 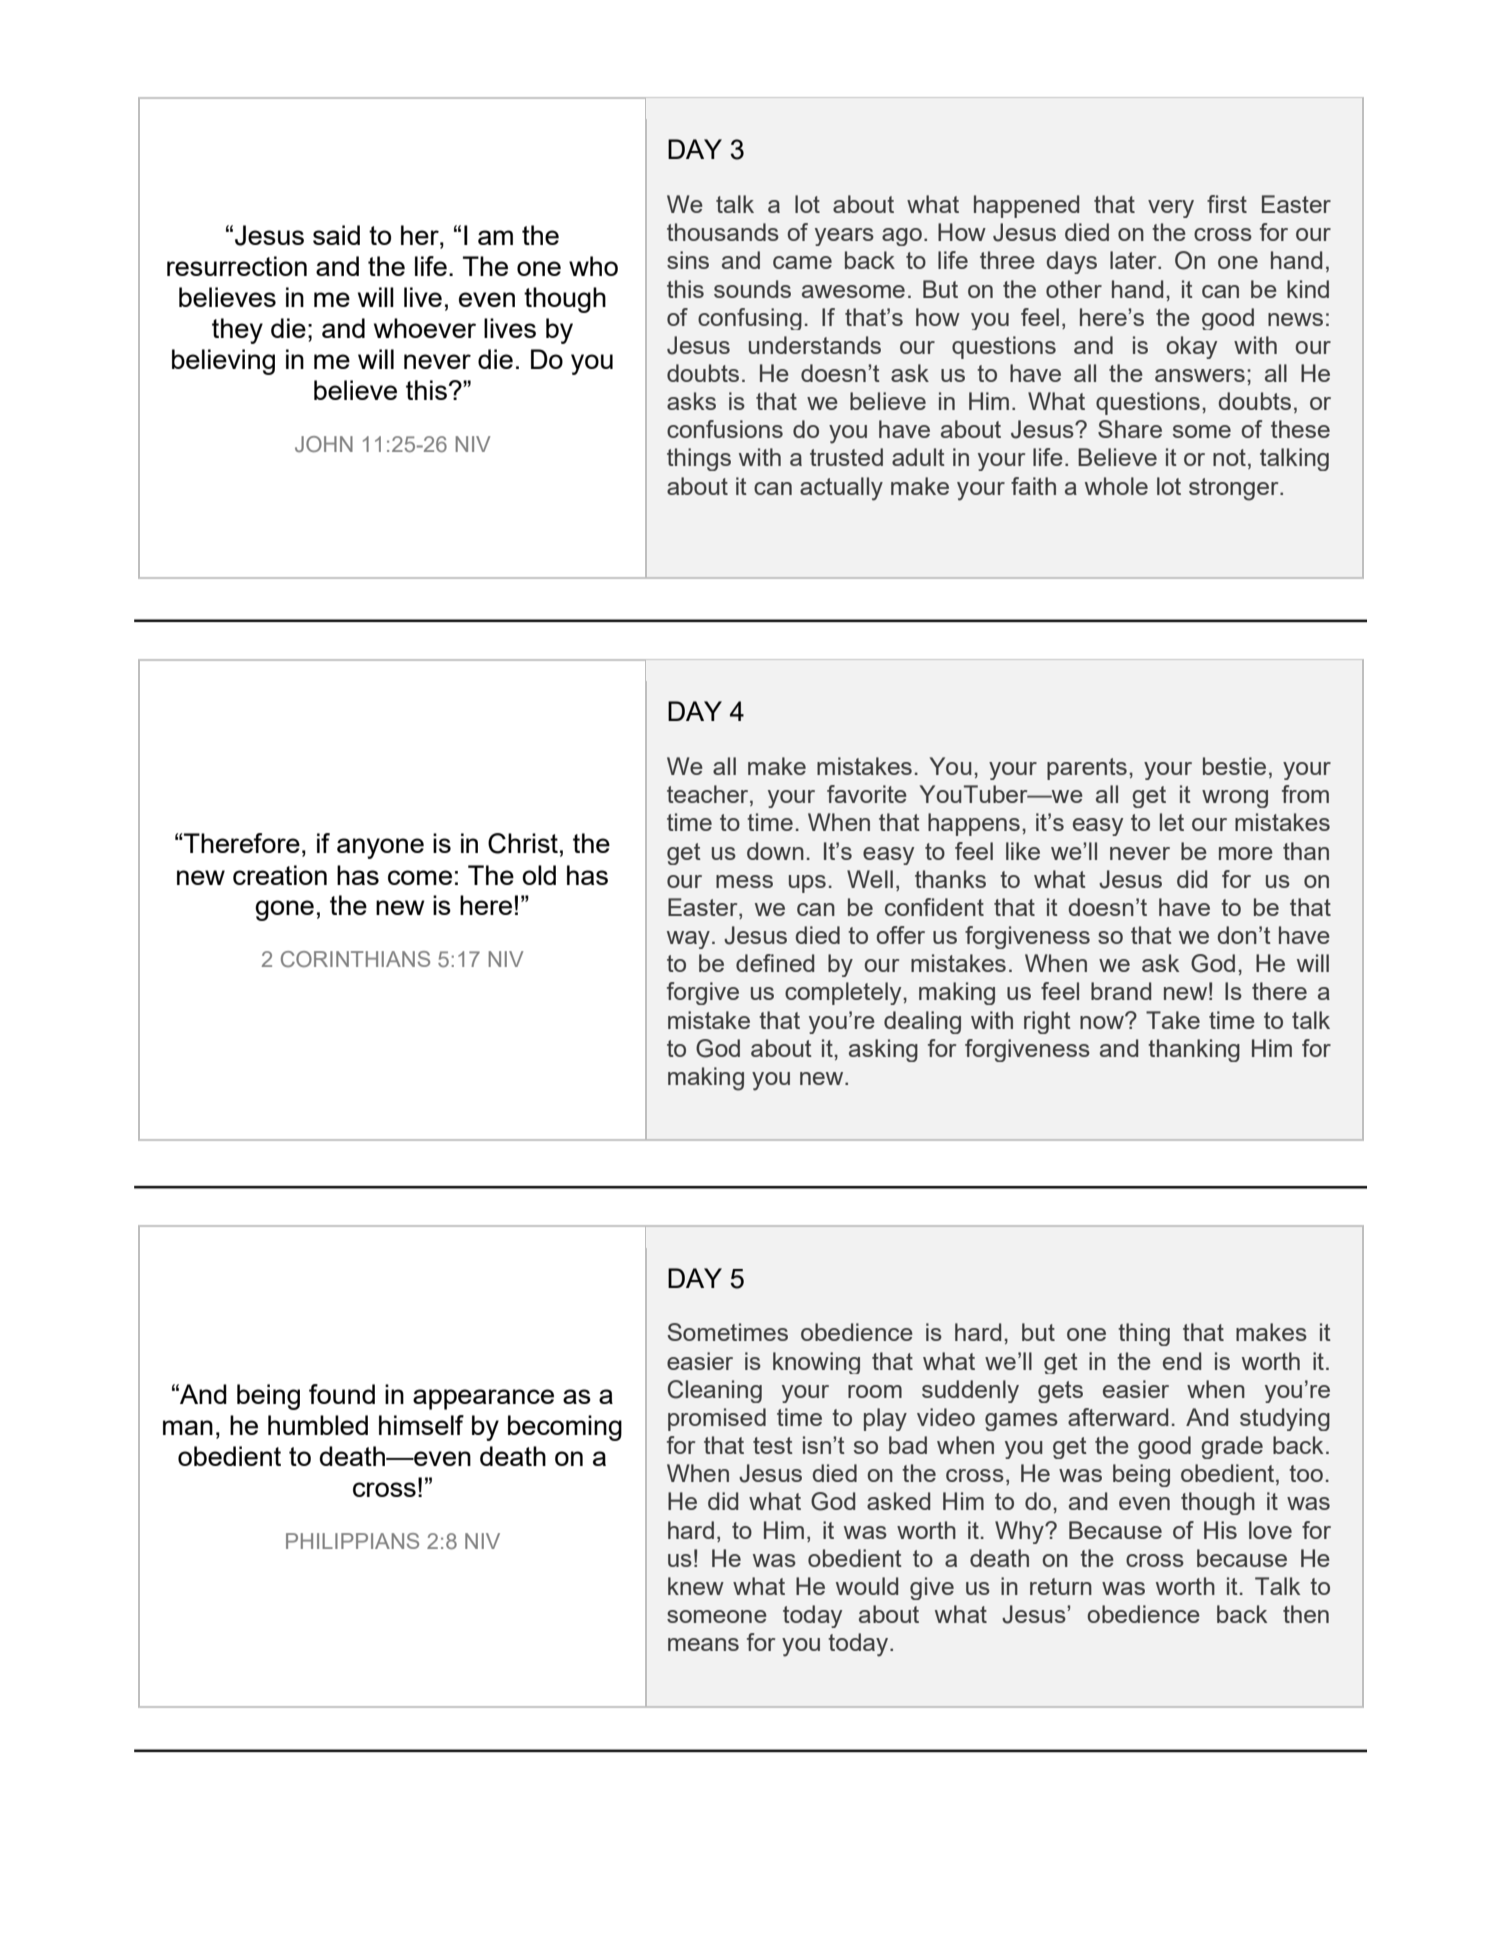 What do you see at coordinates (352, 1541) in the document?
I see `PHILIPPIANS` at bounding box center [352, 1541].
